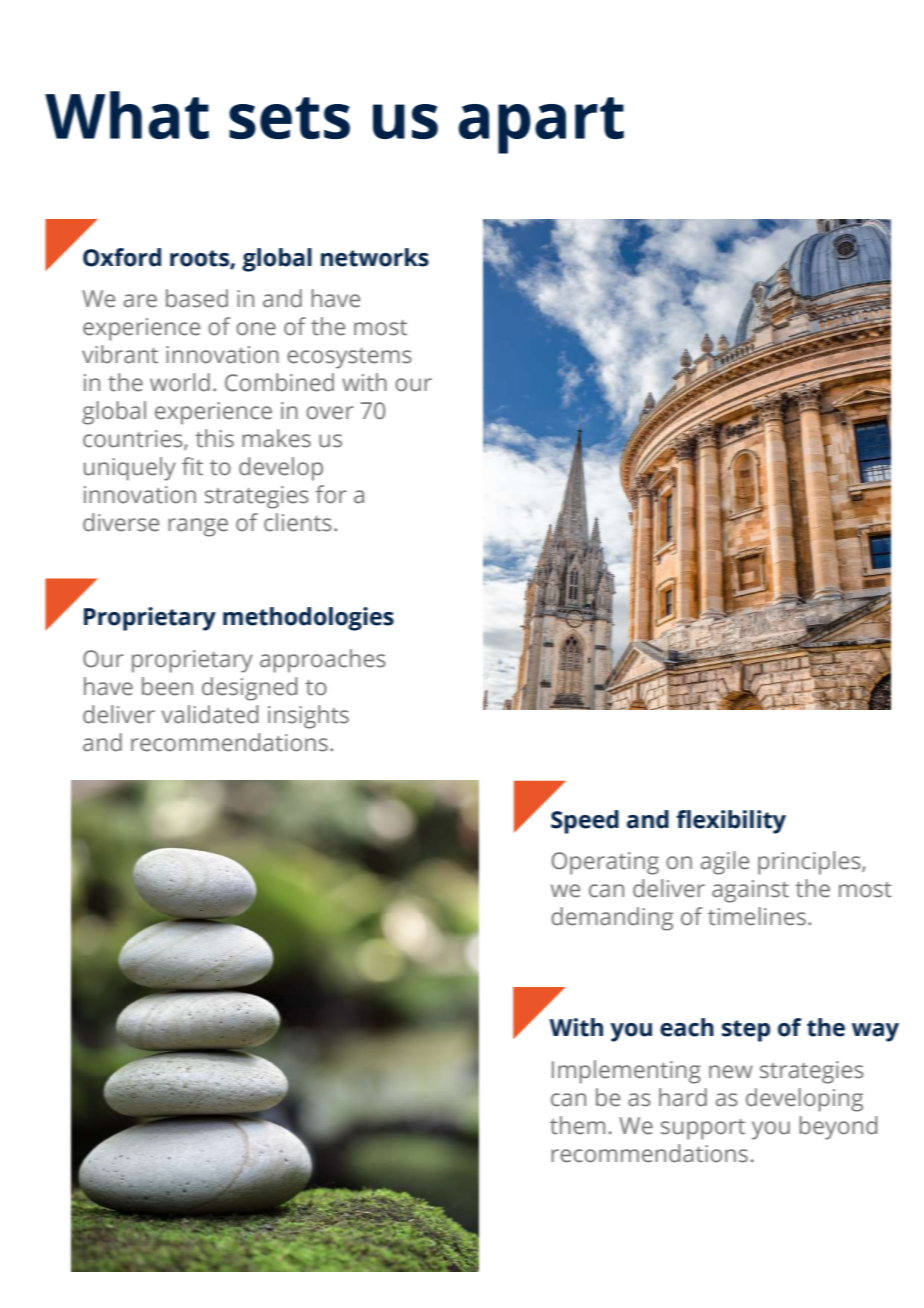 This page has height=1308, width=924. I want to click on Implementing, so click(626, 1072).
